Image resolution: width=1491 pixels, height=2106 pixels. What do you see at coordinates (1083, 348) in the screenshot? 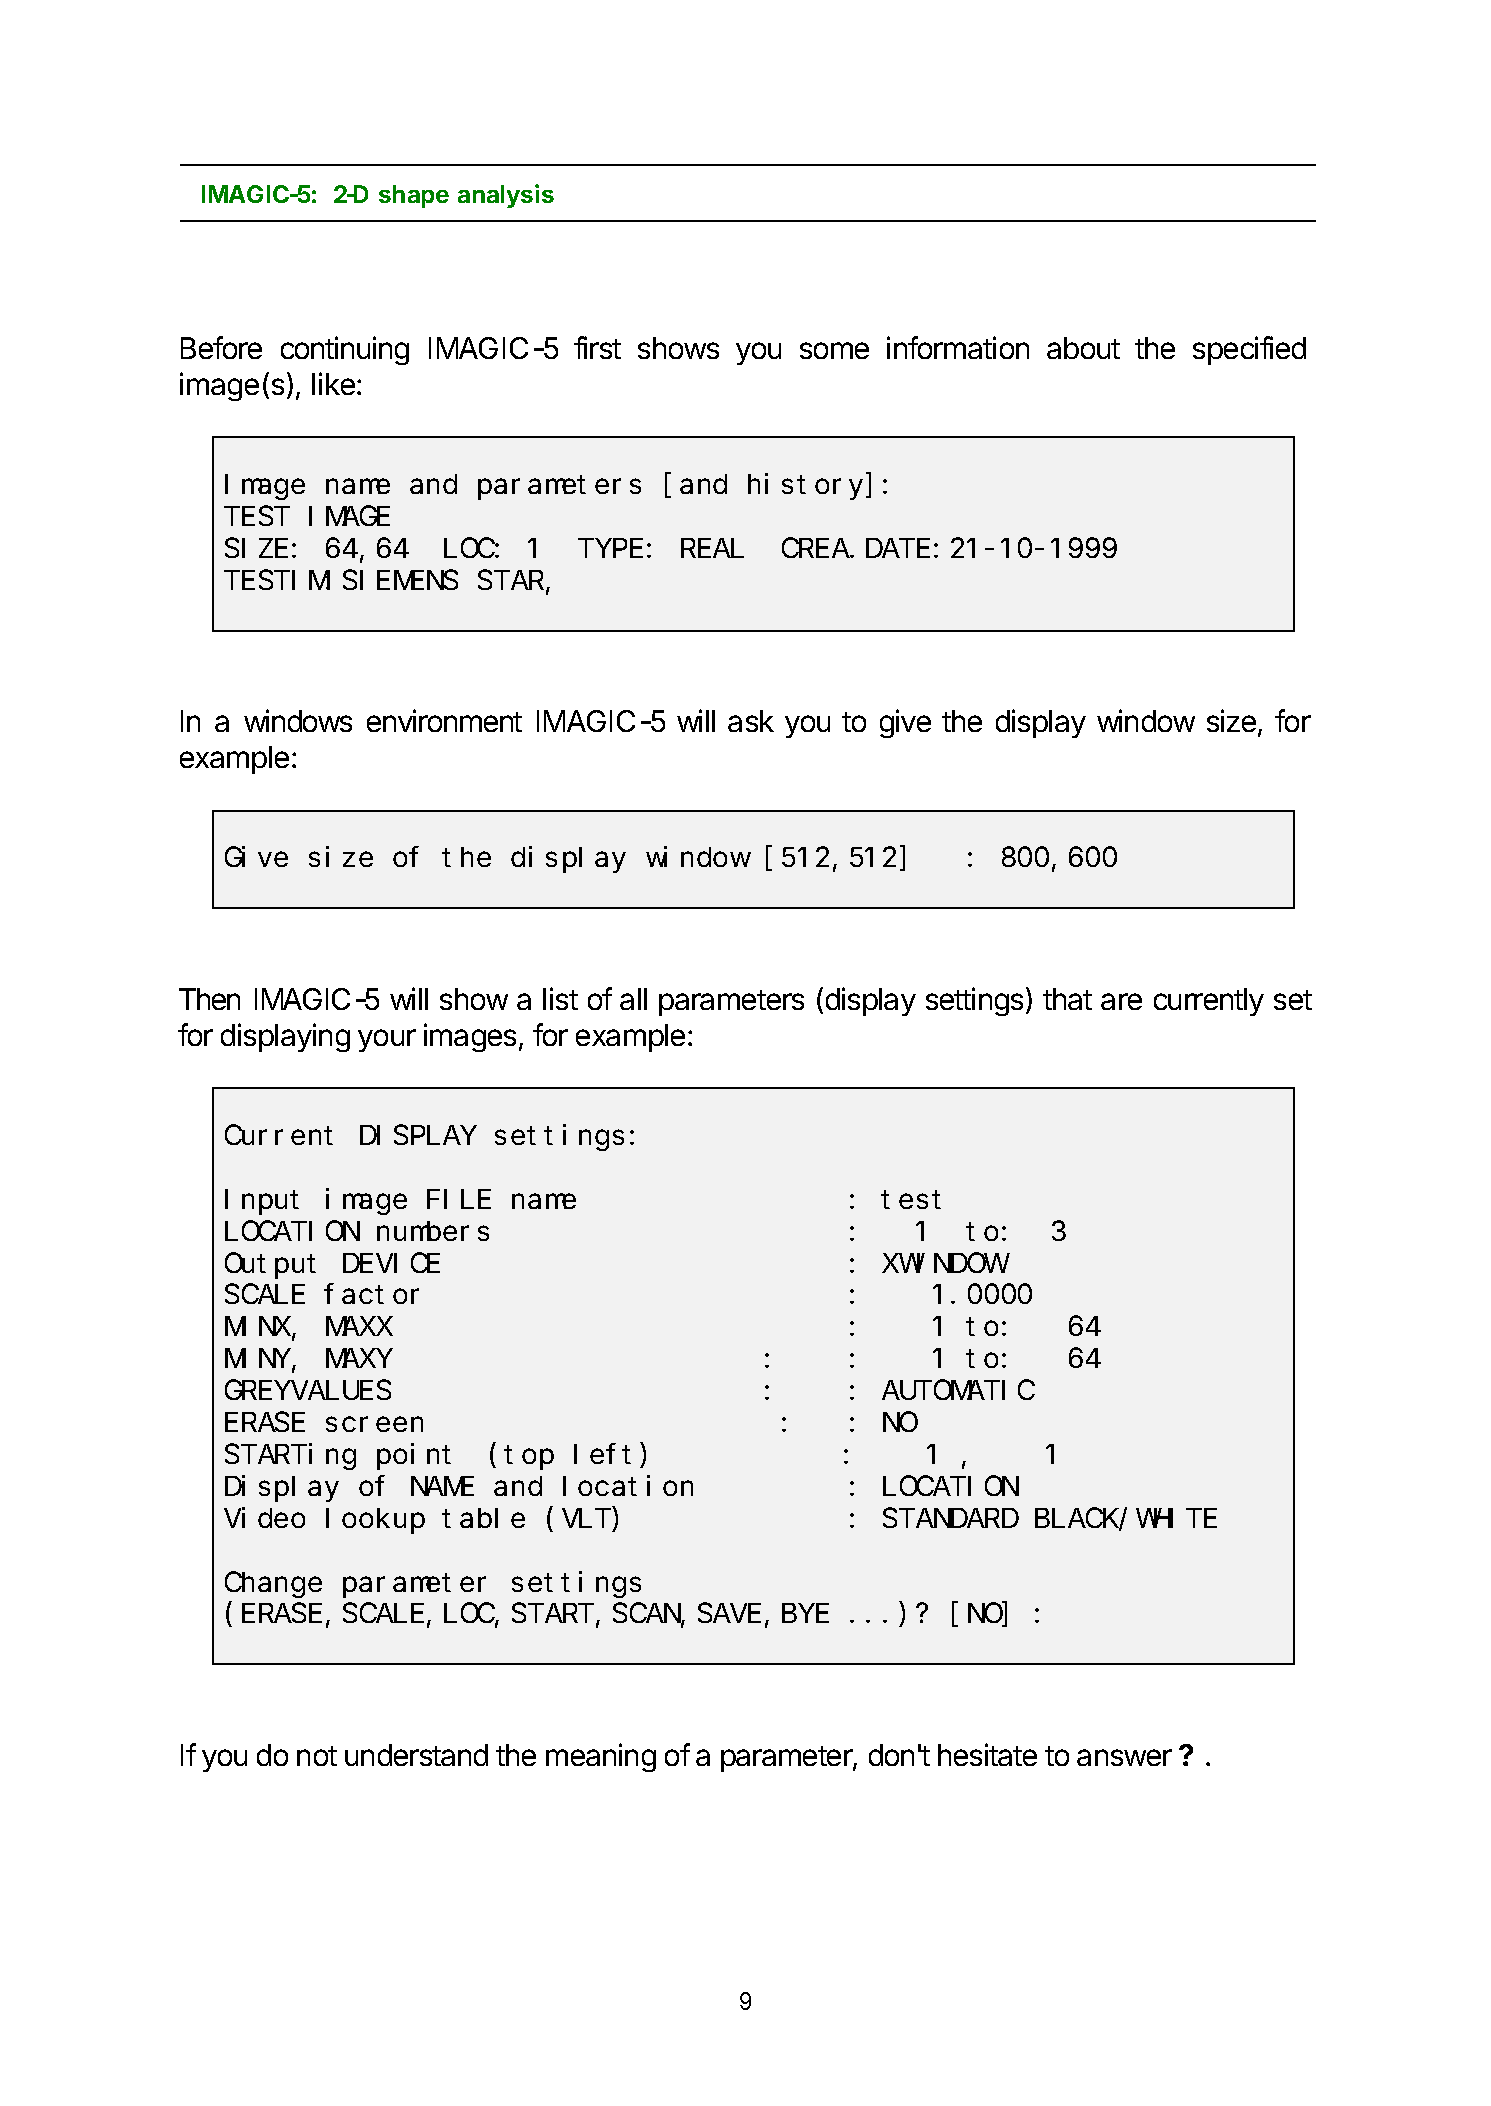
I see `about` at bounding box center [1083, 348].
